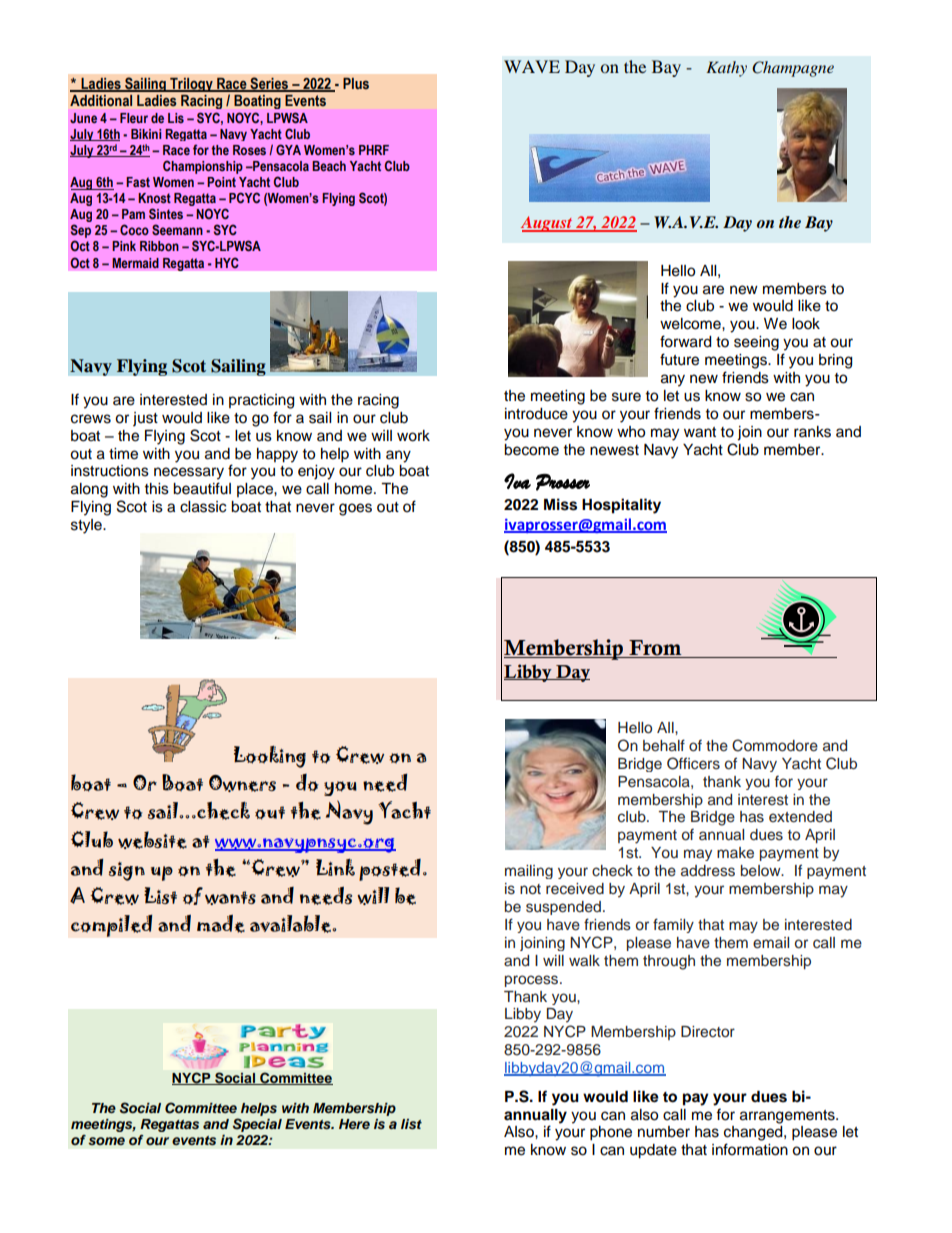 The image size is (952, 1233). I want to click on posted, so click(390, 870).
